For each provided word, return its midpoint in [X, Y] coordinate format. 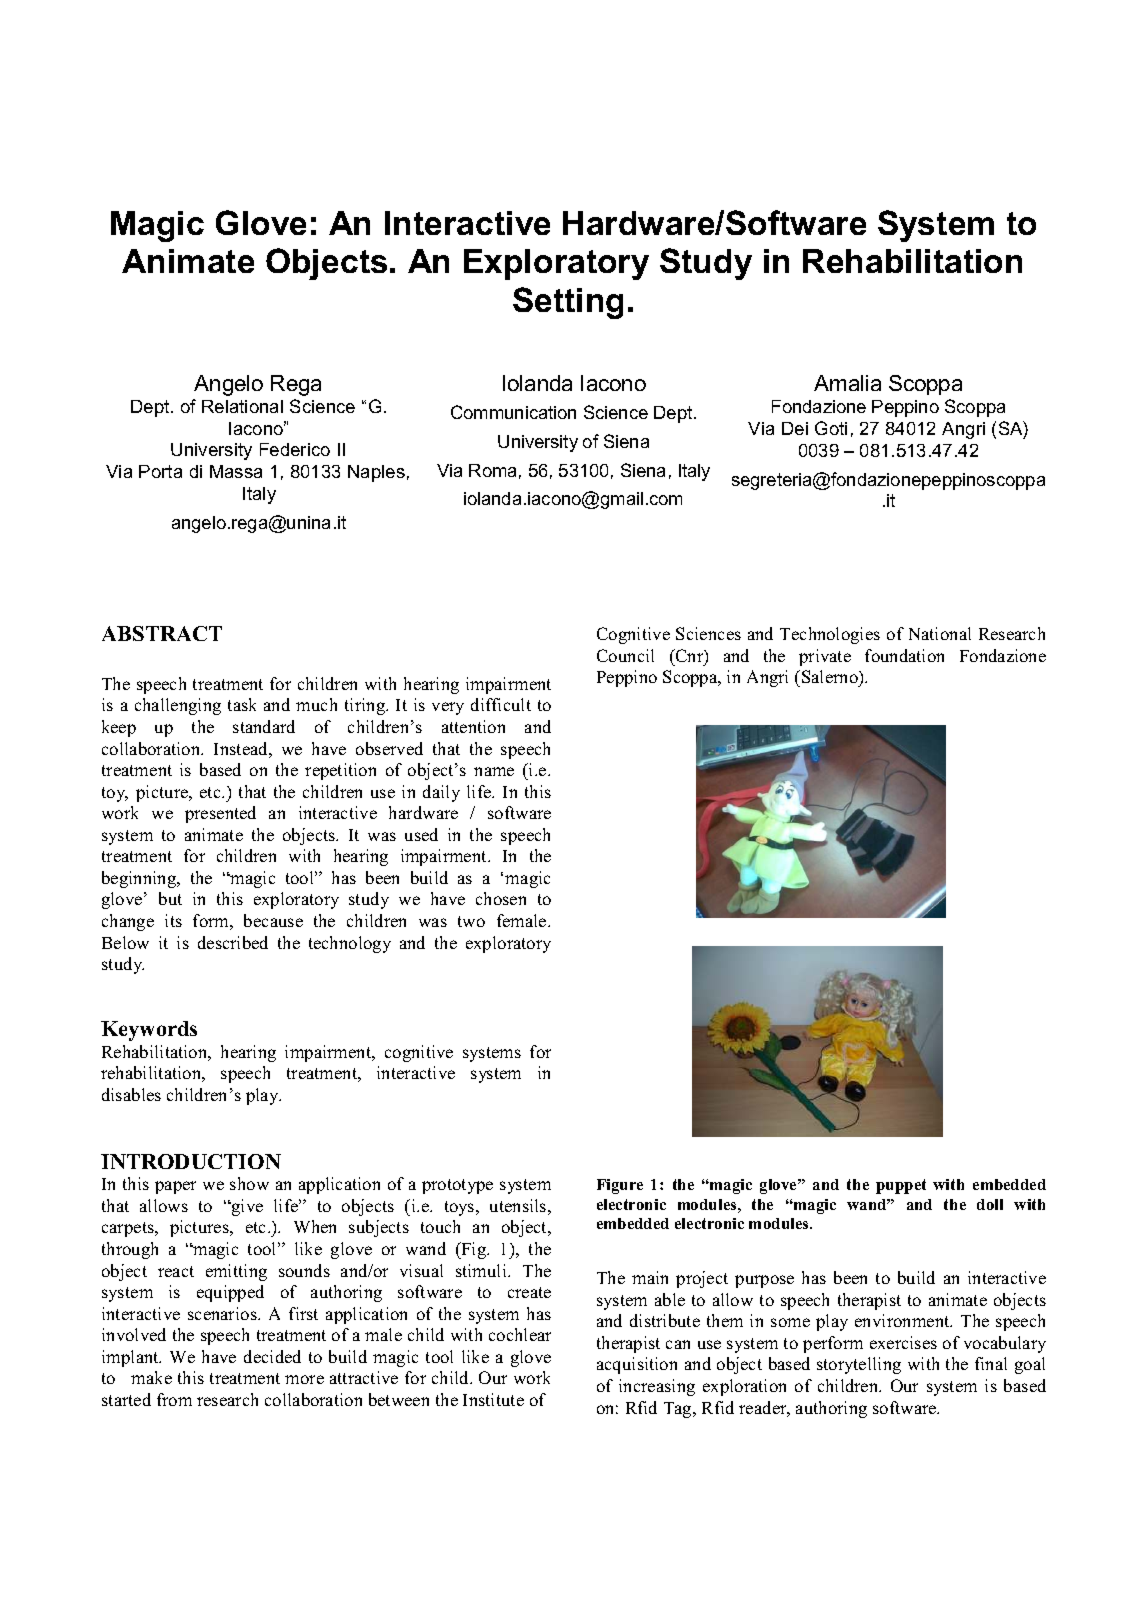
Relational [242, 406]
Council [625, 655]
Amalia [847, 383]
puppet [901, 1186]
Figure [620, 1186]
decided [272, 1356]
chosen [501, 898]
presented [220, 814]
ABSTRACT [162, 633]
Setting [568, 303]
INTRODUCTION [191, 1161]
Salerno [831, 678]
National [940, 633]
